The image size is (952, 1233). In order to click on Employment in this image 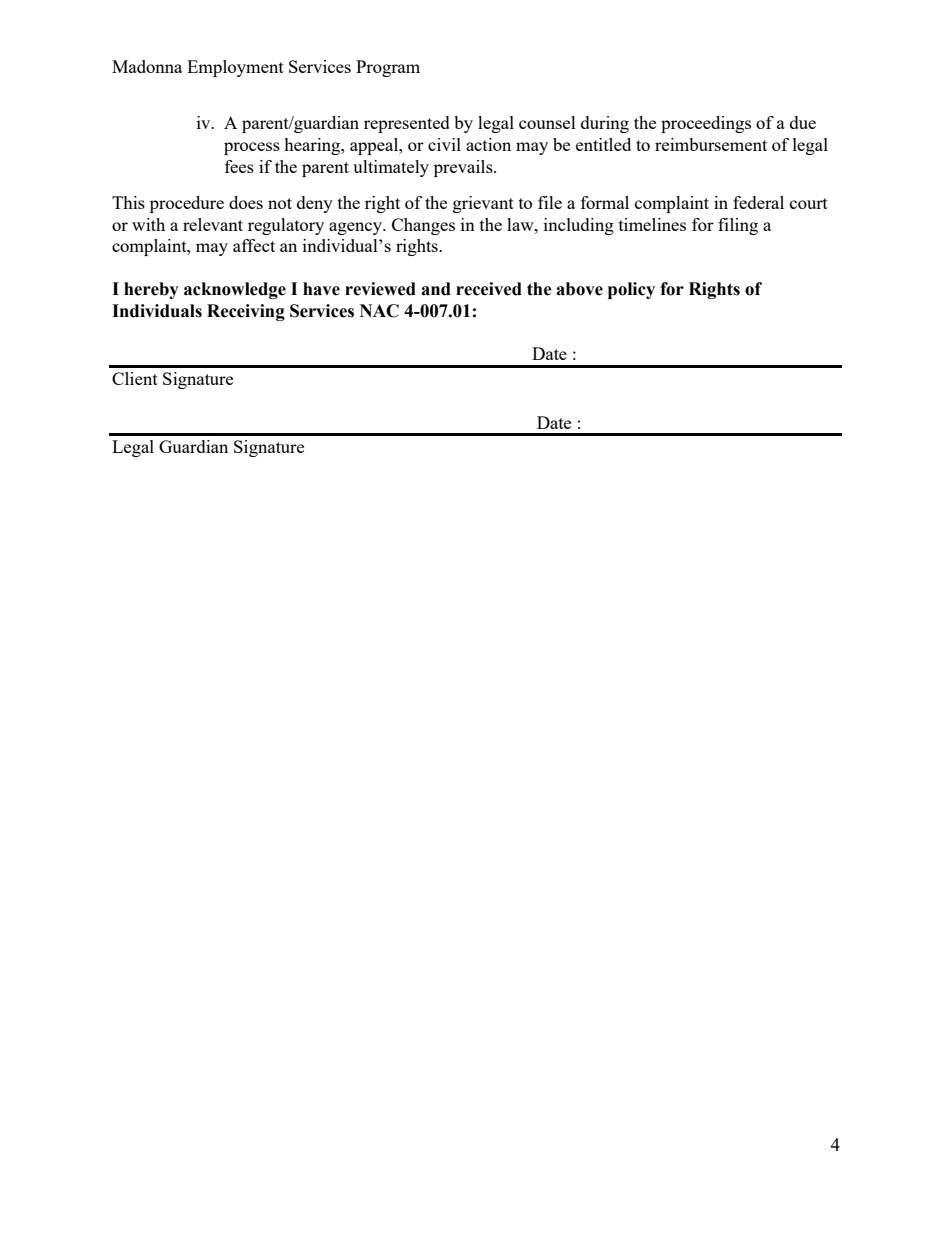, I will do `click(235, 68)`.
